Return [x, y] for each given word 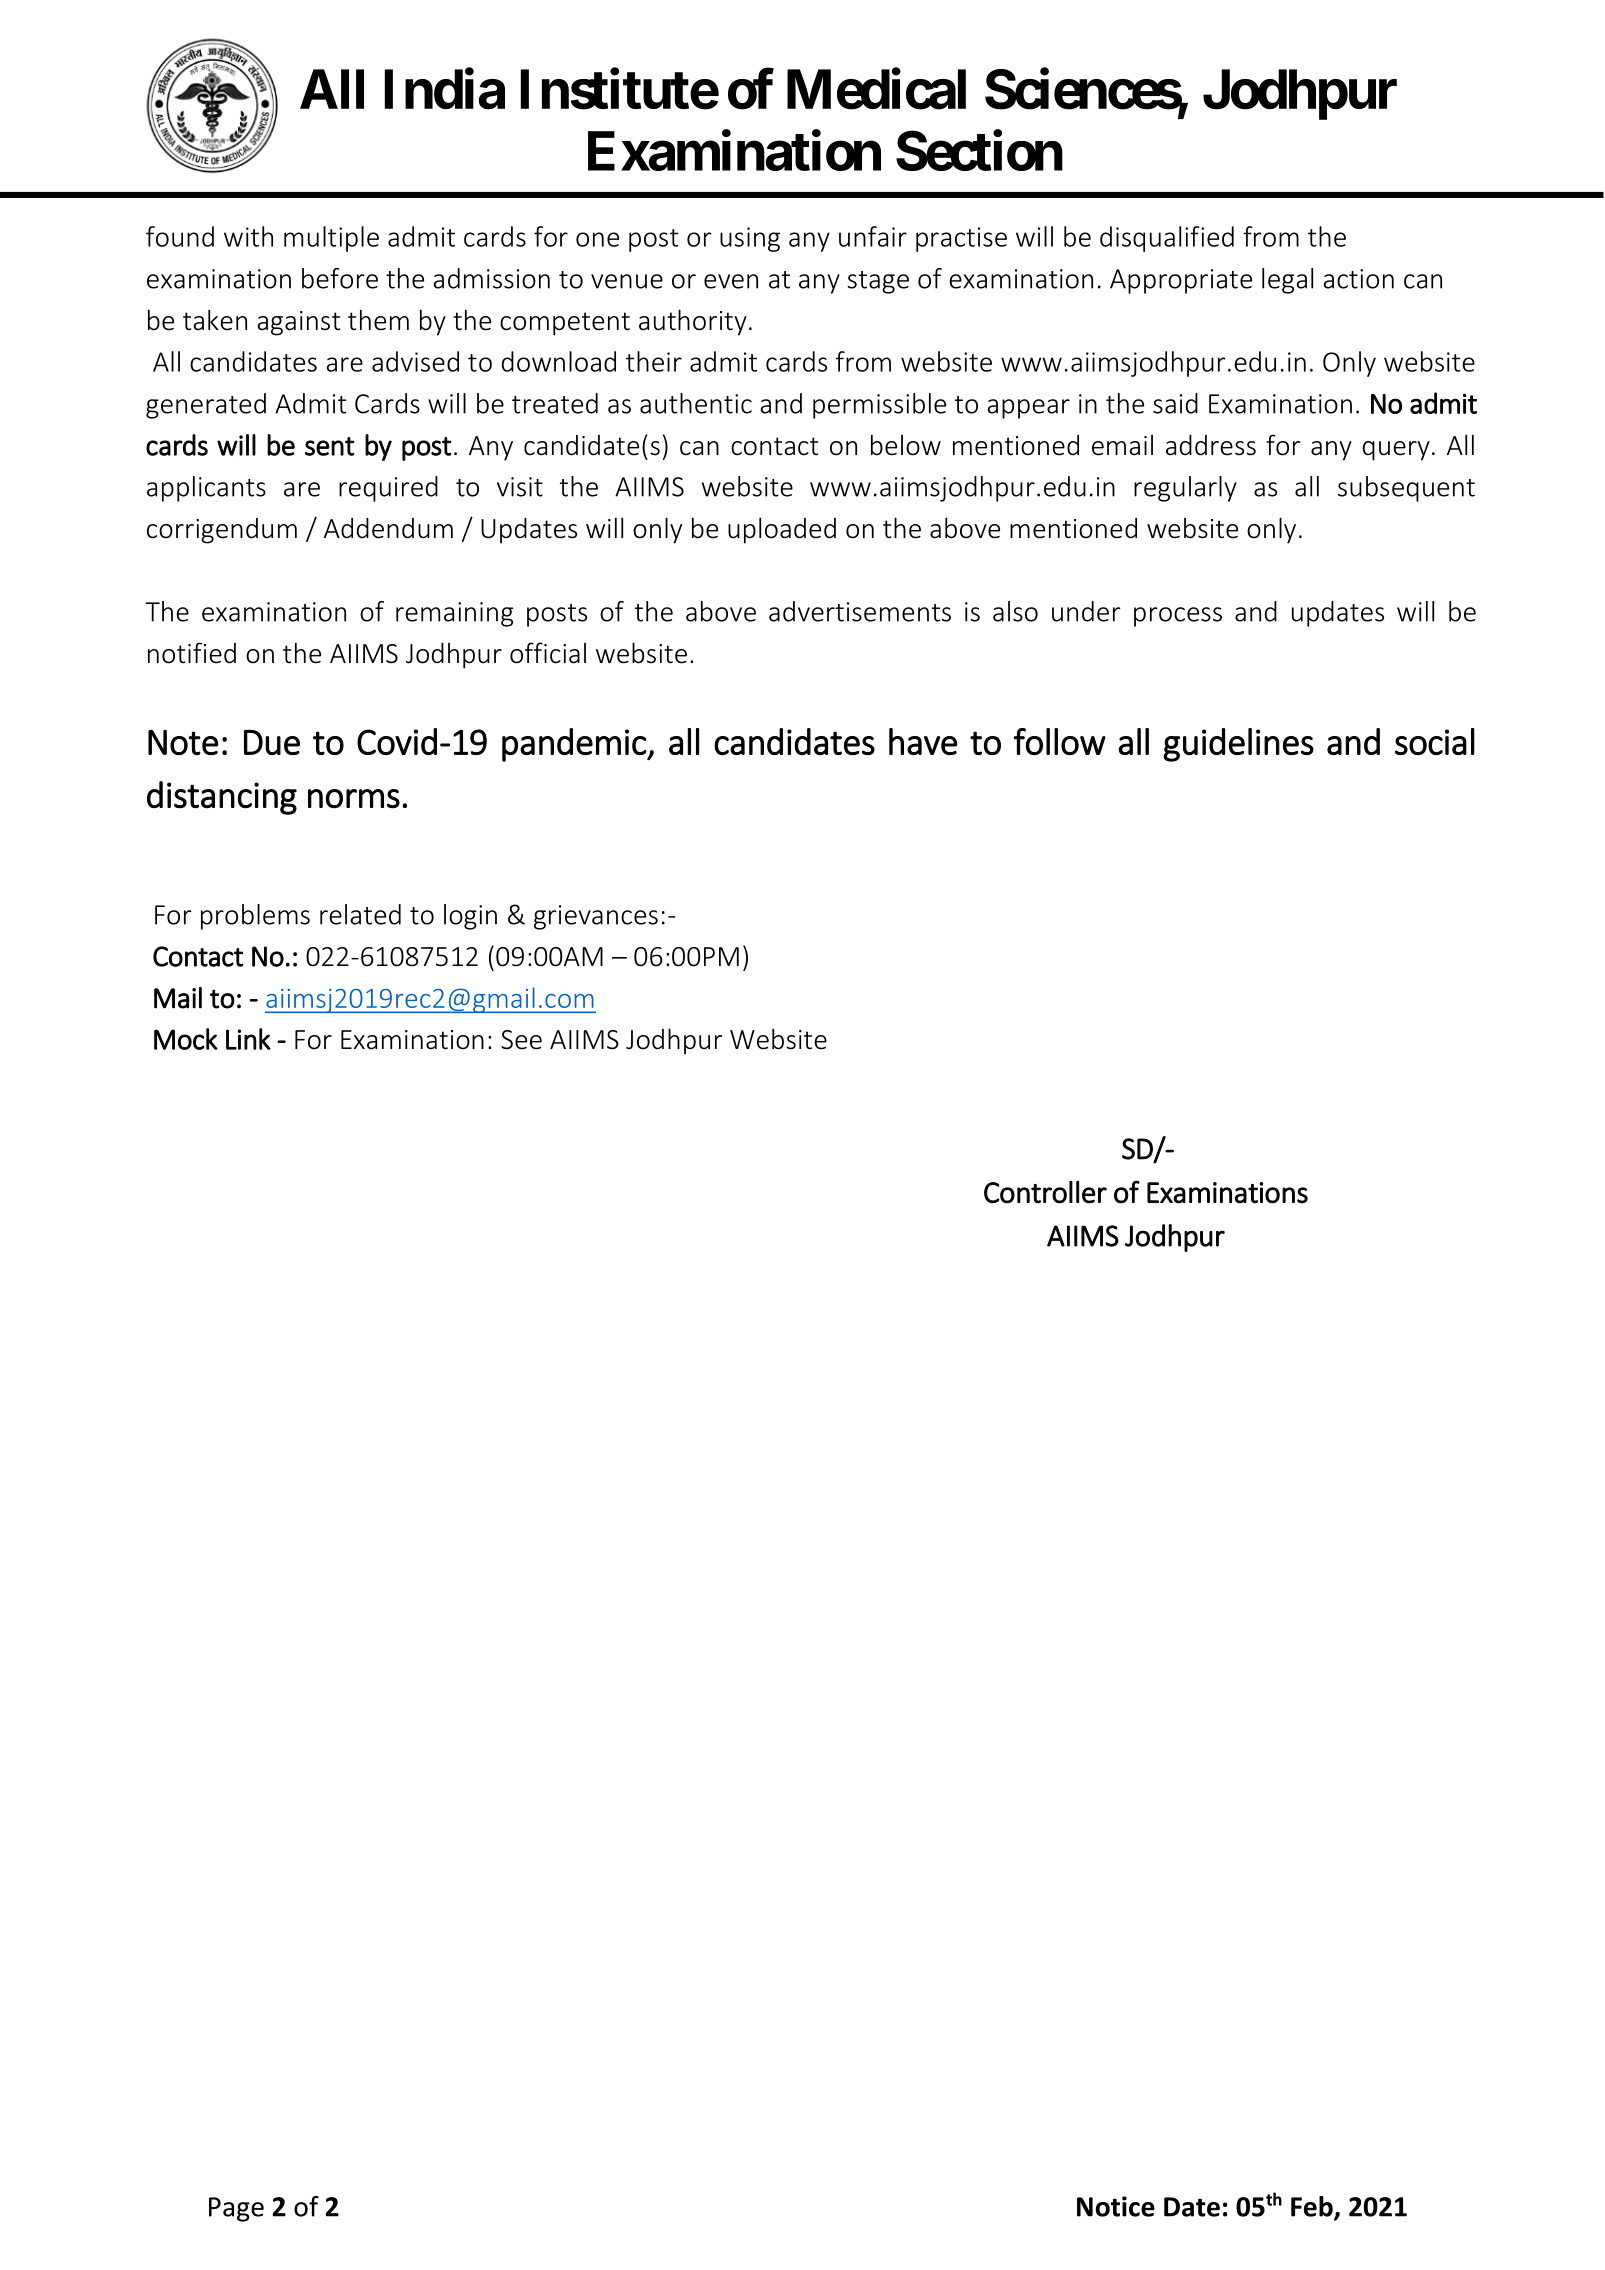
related [360, 914]
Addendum [388, 528]
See [521, 1040]
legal [1287, 281]
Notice [1116, 2206]
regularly [1185, 489]
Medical [876, 89]
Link [248, 1039]
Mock [186, 1039]
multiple [331, 239]
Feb [1313, 2207]
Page [236, 2209]
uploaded [782, 530]
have [923, 741]
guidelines [1238, 745]
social [1435, 741]
